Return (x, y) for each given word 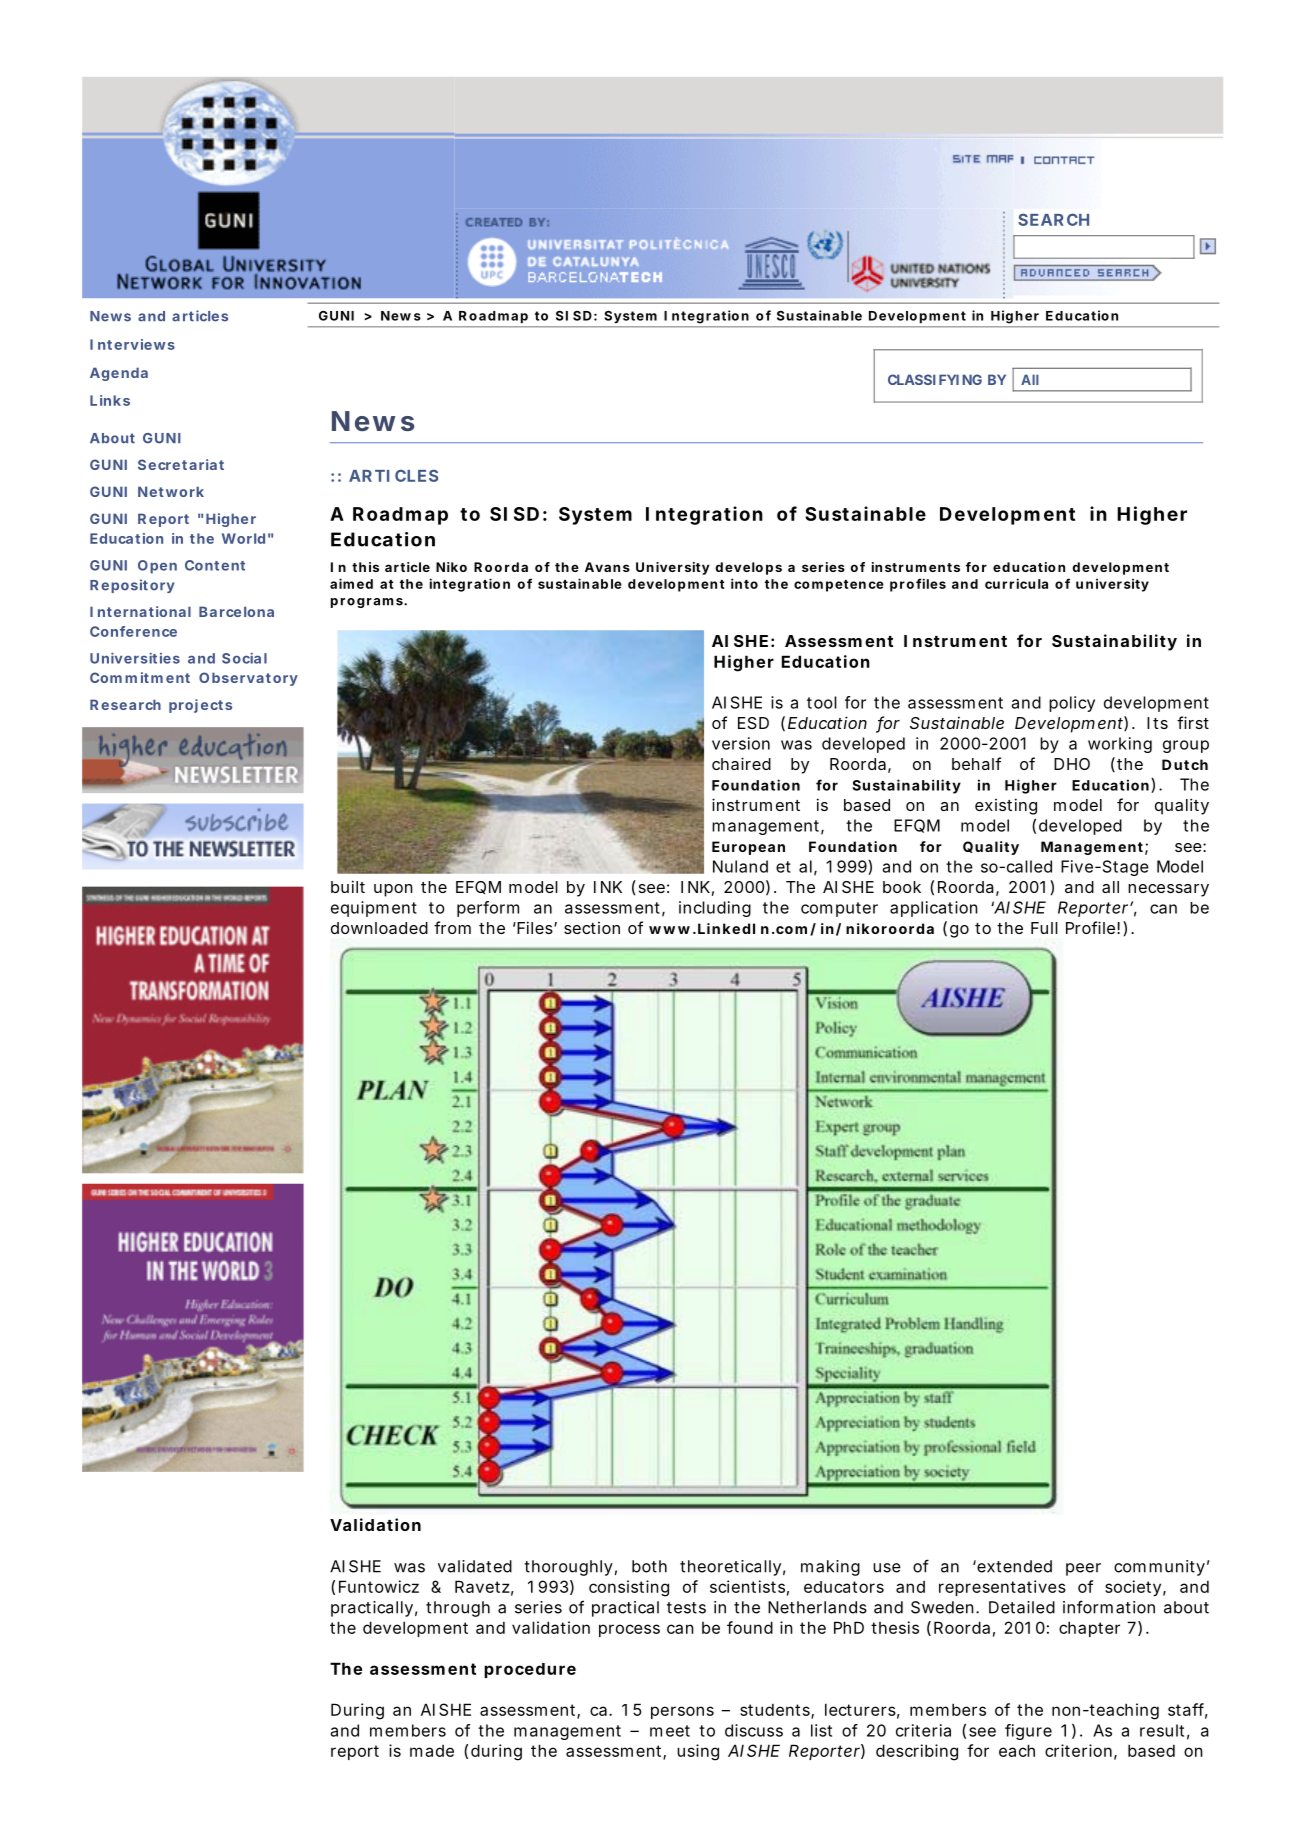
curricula (1016, 583)
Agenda (119, 374)
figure (1028, 1732)
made (432, 1751)
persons (682, 1712)
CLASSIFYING (935, 379)
